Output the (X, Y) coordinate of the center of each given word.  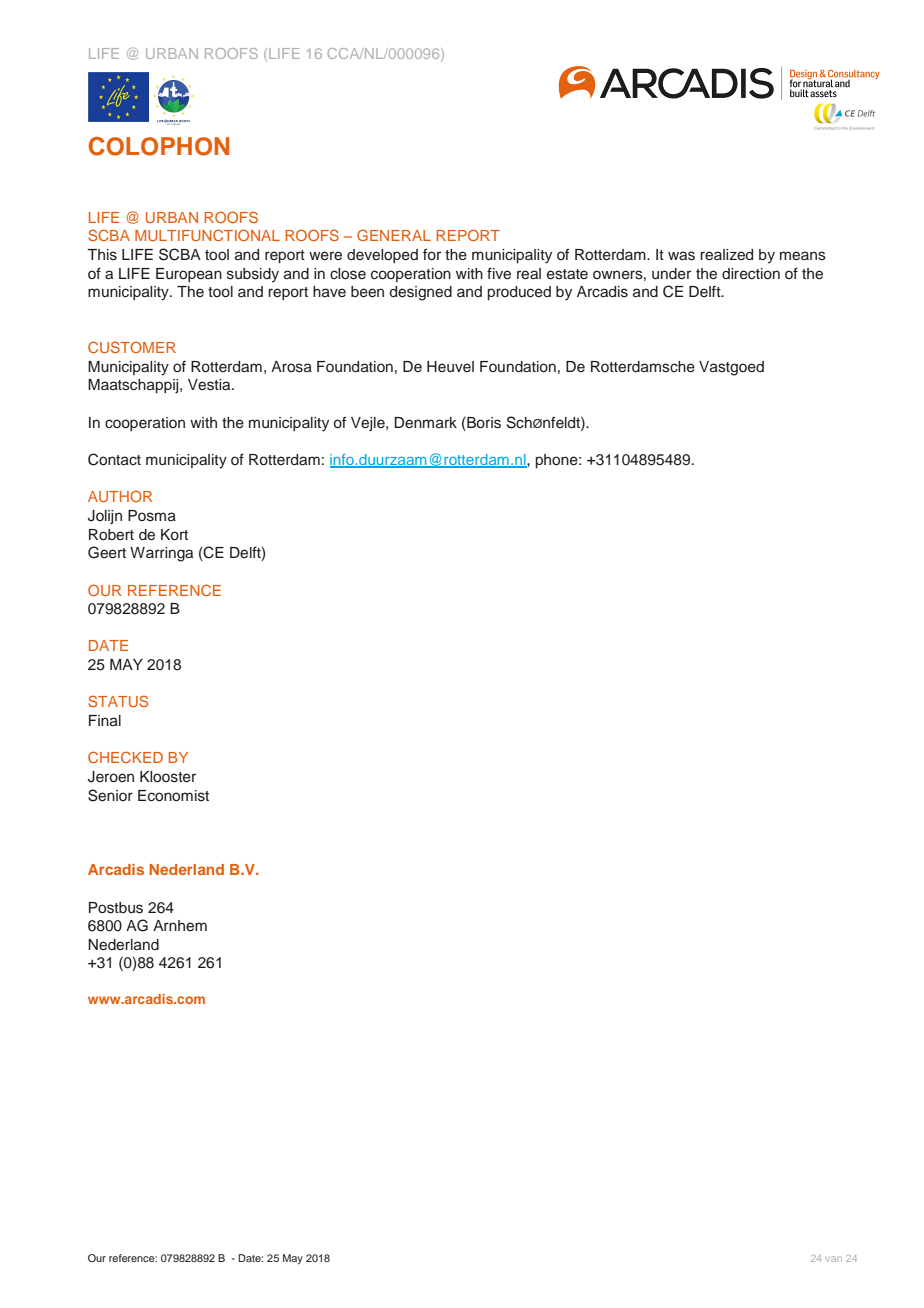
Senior (110, 795)
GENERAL (394, 235)
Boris (483, 423)
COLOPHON (159, 146)
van (834, 1259)
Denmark (426, 423)
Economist (173, 796)
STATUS (118, 701)
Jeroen (111, 777)
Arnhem (180, 926)
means (803, 256)
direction (751, 274)
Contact (114, 459)
